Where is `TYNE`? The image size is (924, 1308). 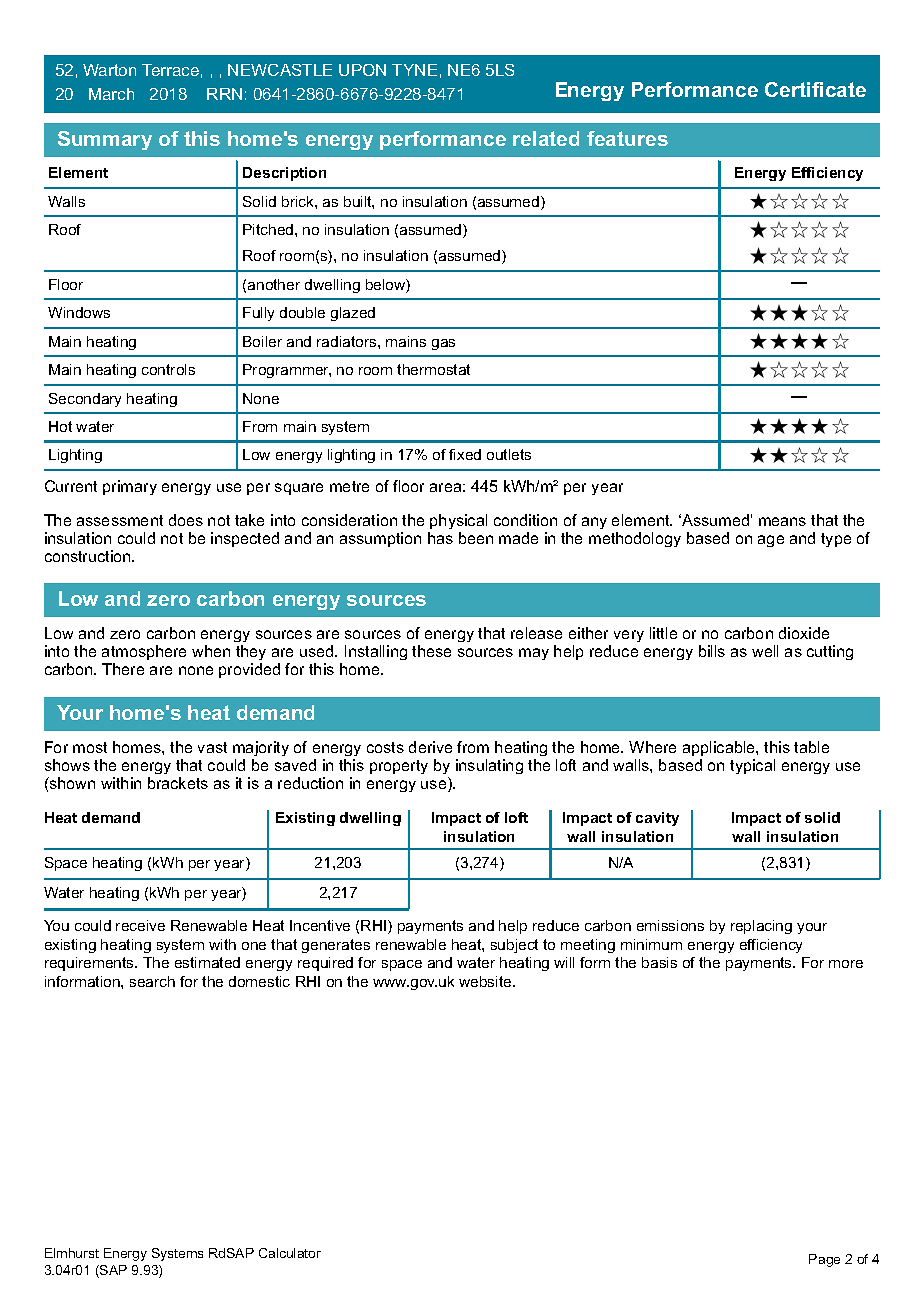 TYNE is located at coordinates (414, 70).
